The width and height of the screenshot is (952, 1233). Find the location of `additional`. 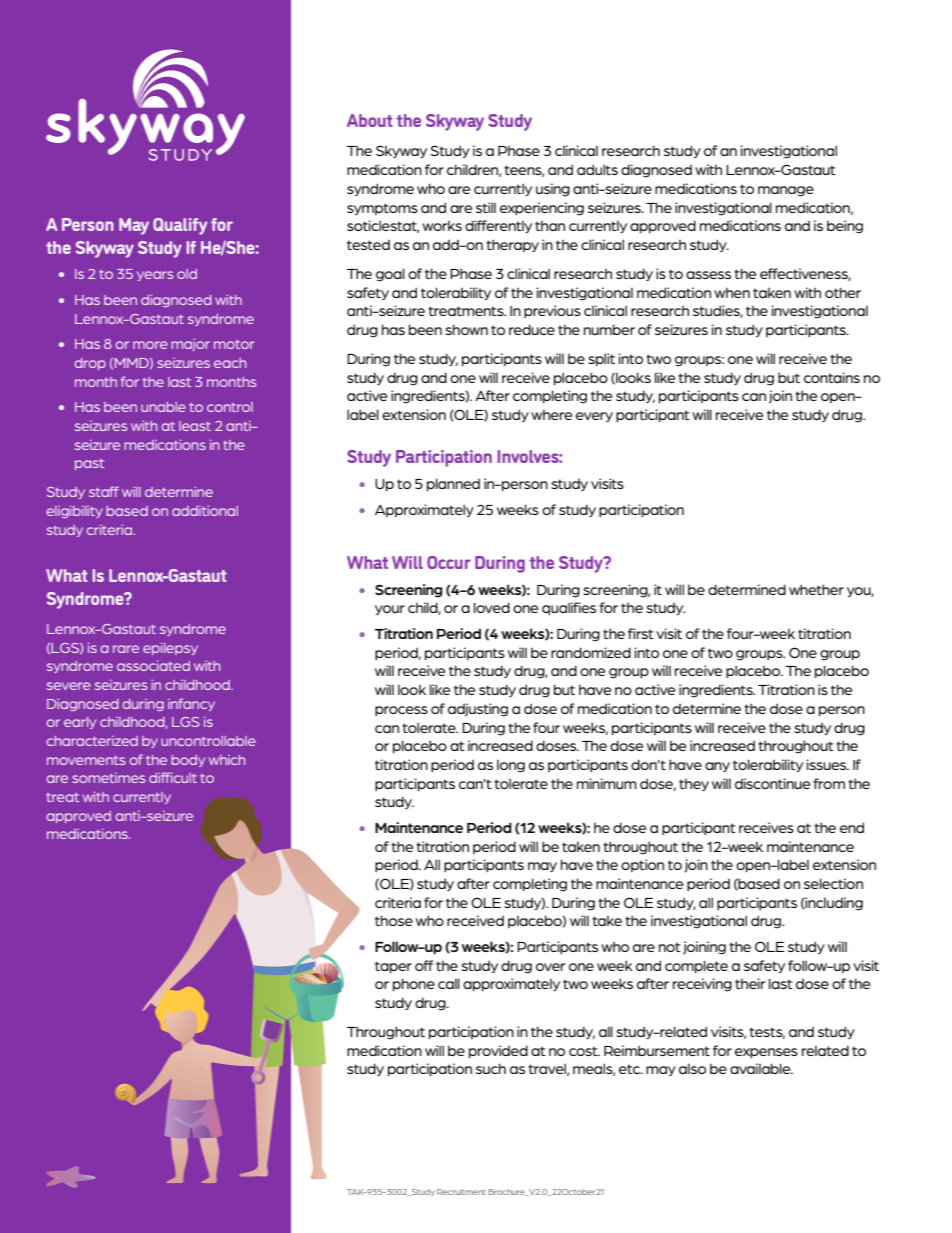

additional is located at coordinates (205, 511).
